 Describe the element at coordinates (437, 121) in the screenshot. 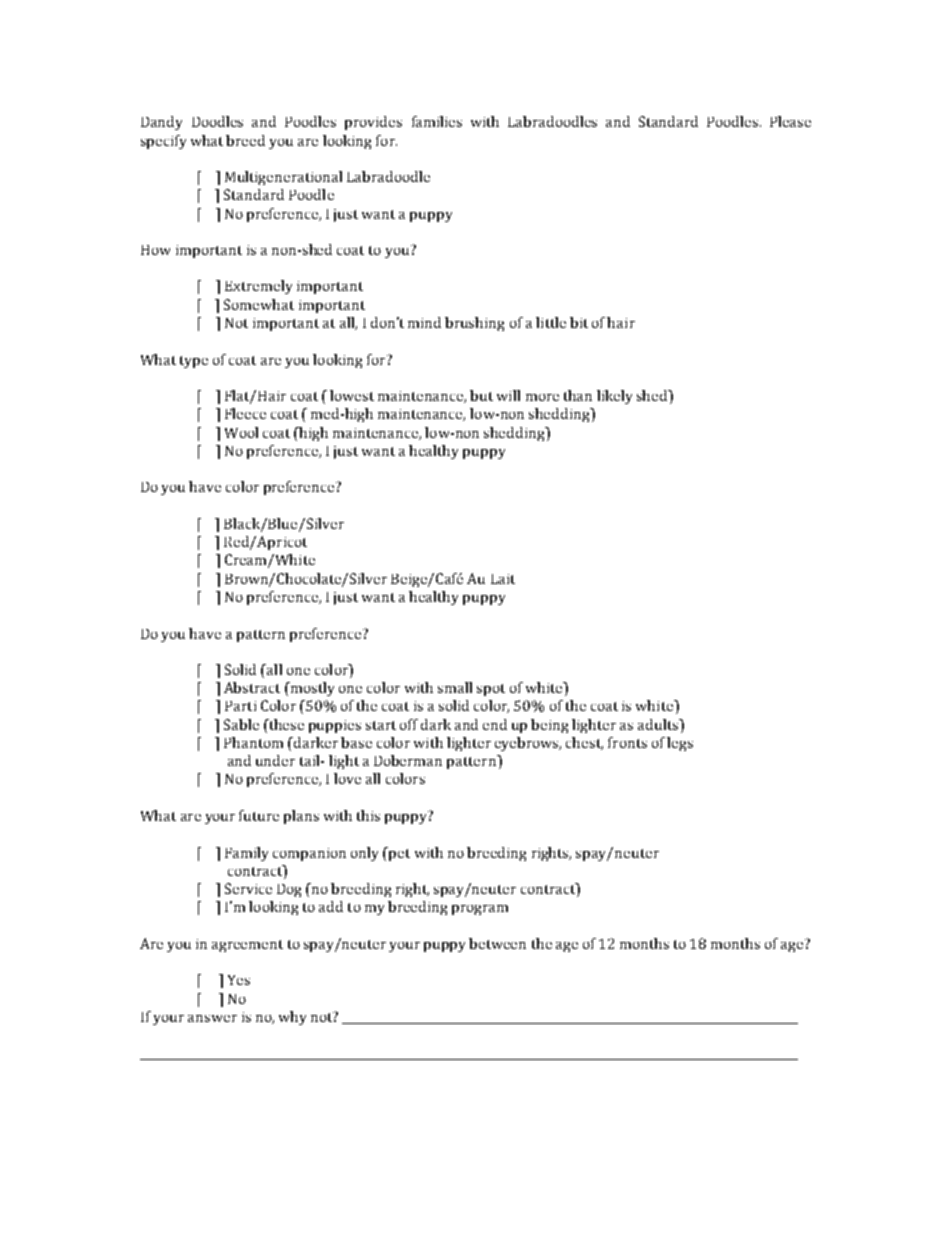

I see `families` at that location.
